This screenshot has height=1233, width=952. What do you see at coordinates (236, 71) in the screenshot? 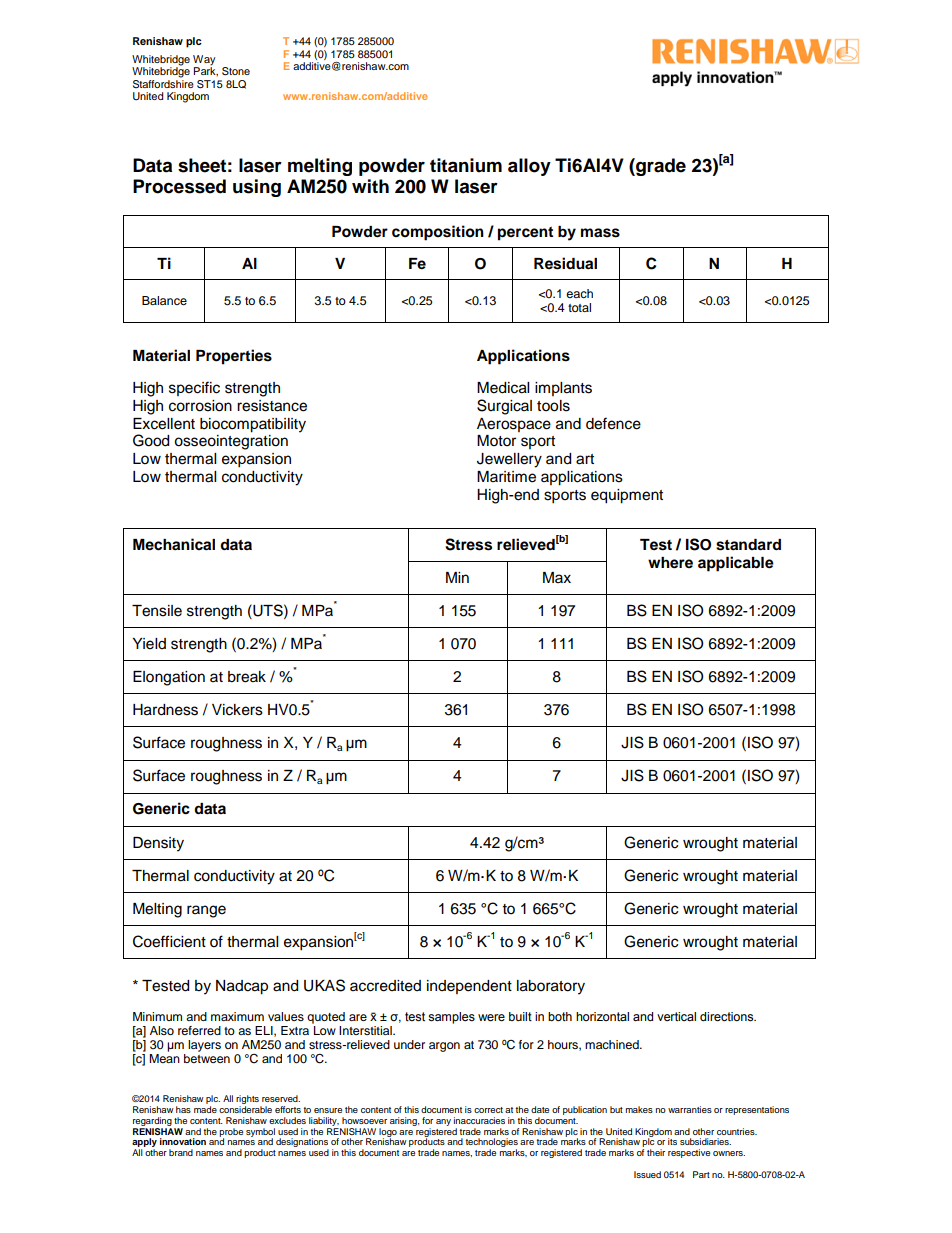
I see `Stone` at bounding box center [236, 71].
